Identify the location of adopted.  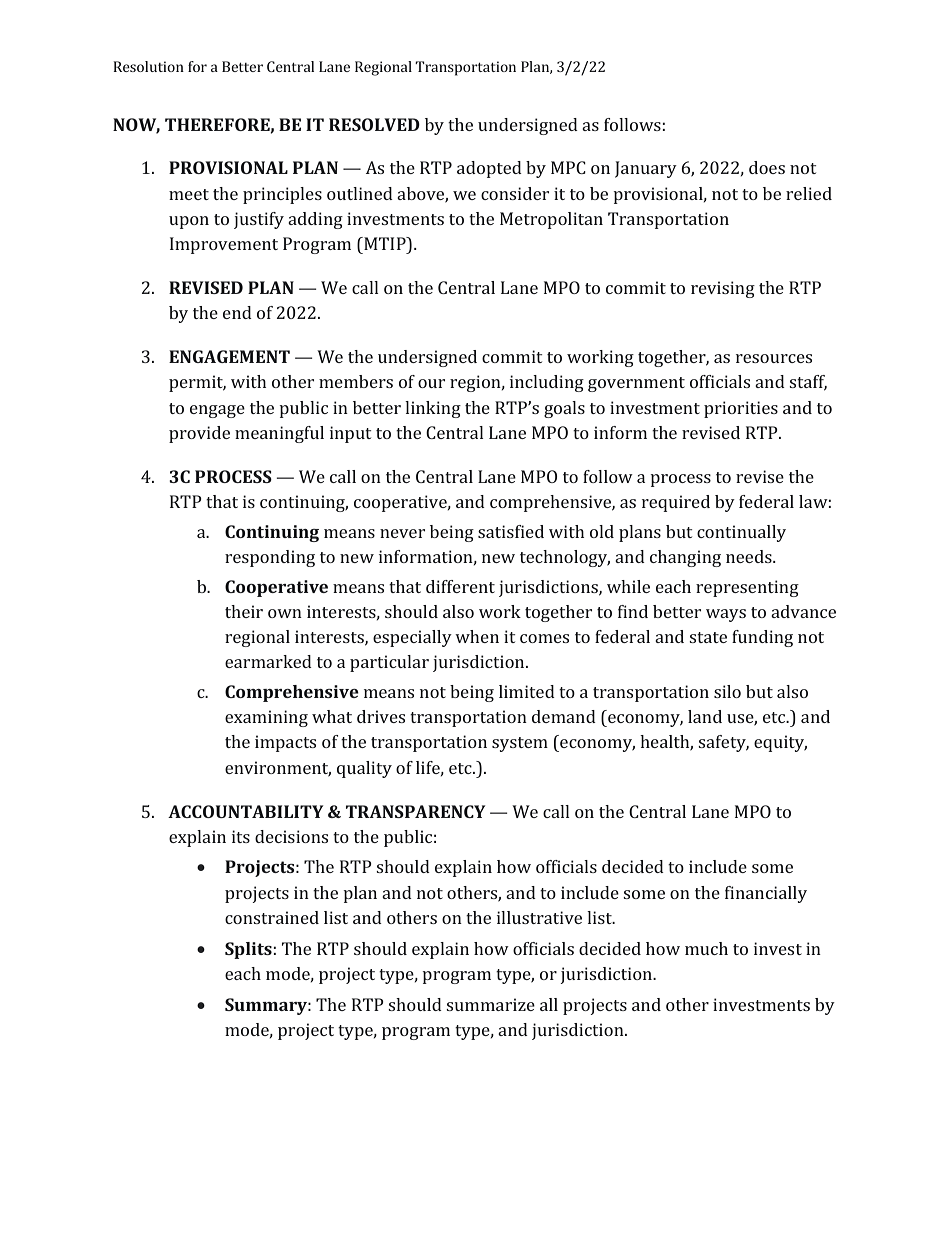
(489, 169).
